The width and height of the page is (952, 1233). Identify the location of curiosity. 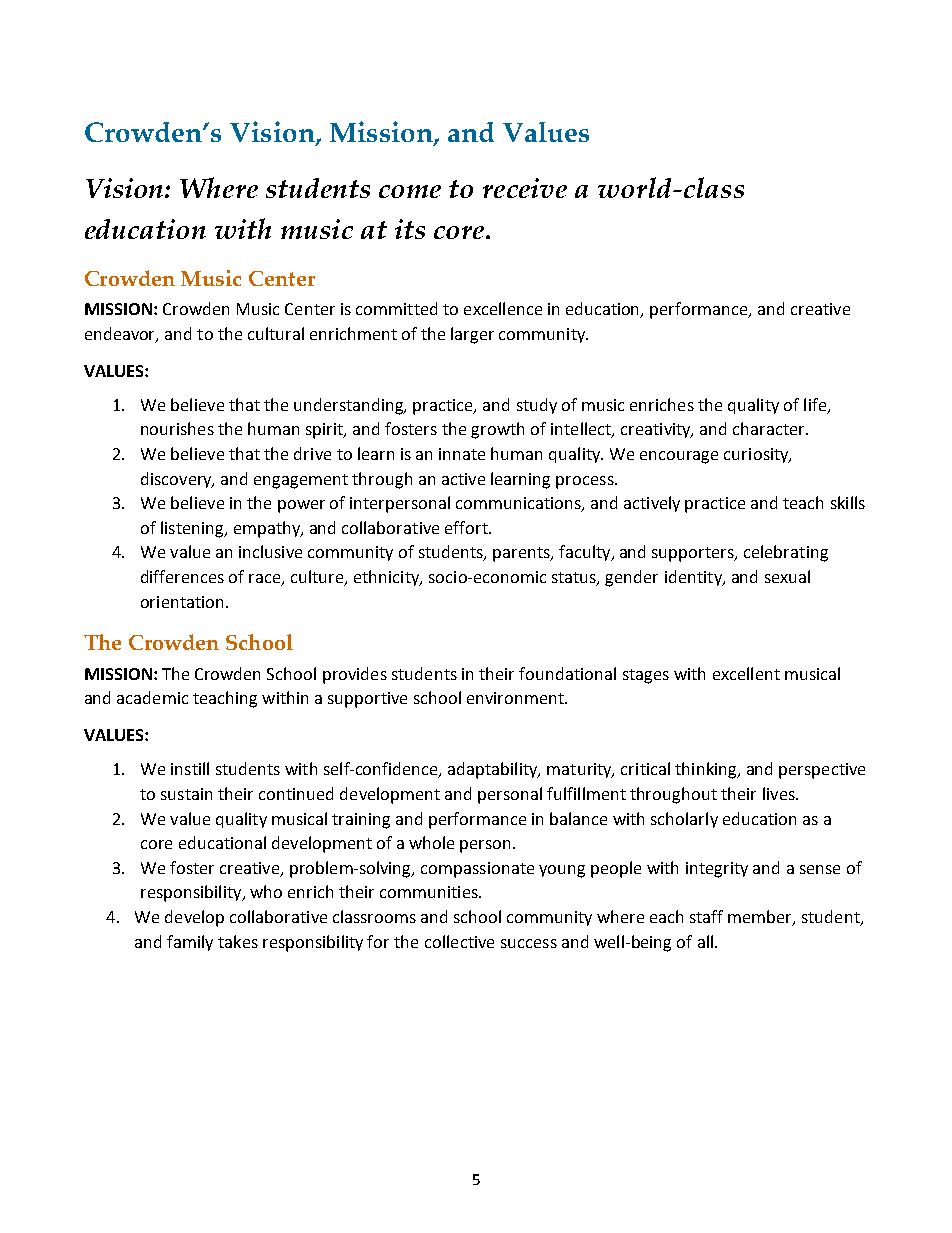
(757, 455).
